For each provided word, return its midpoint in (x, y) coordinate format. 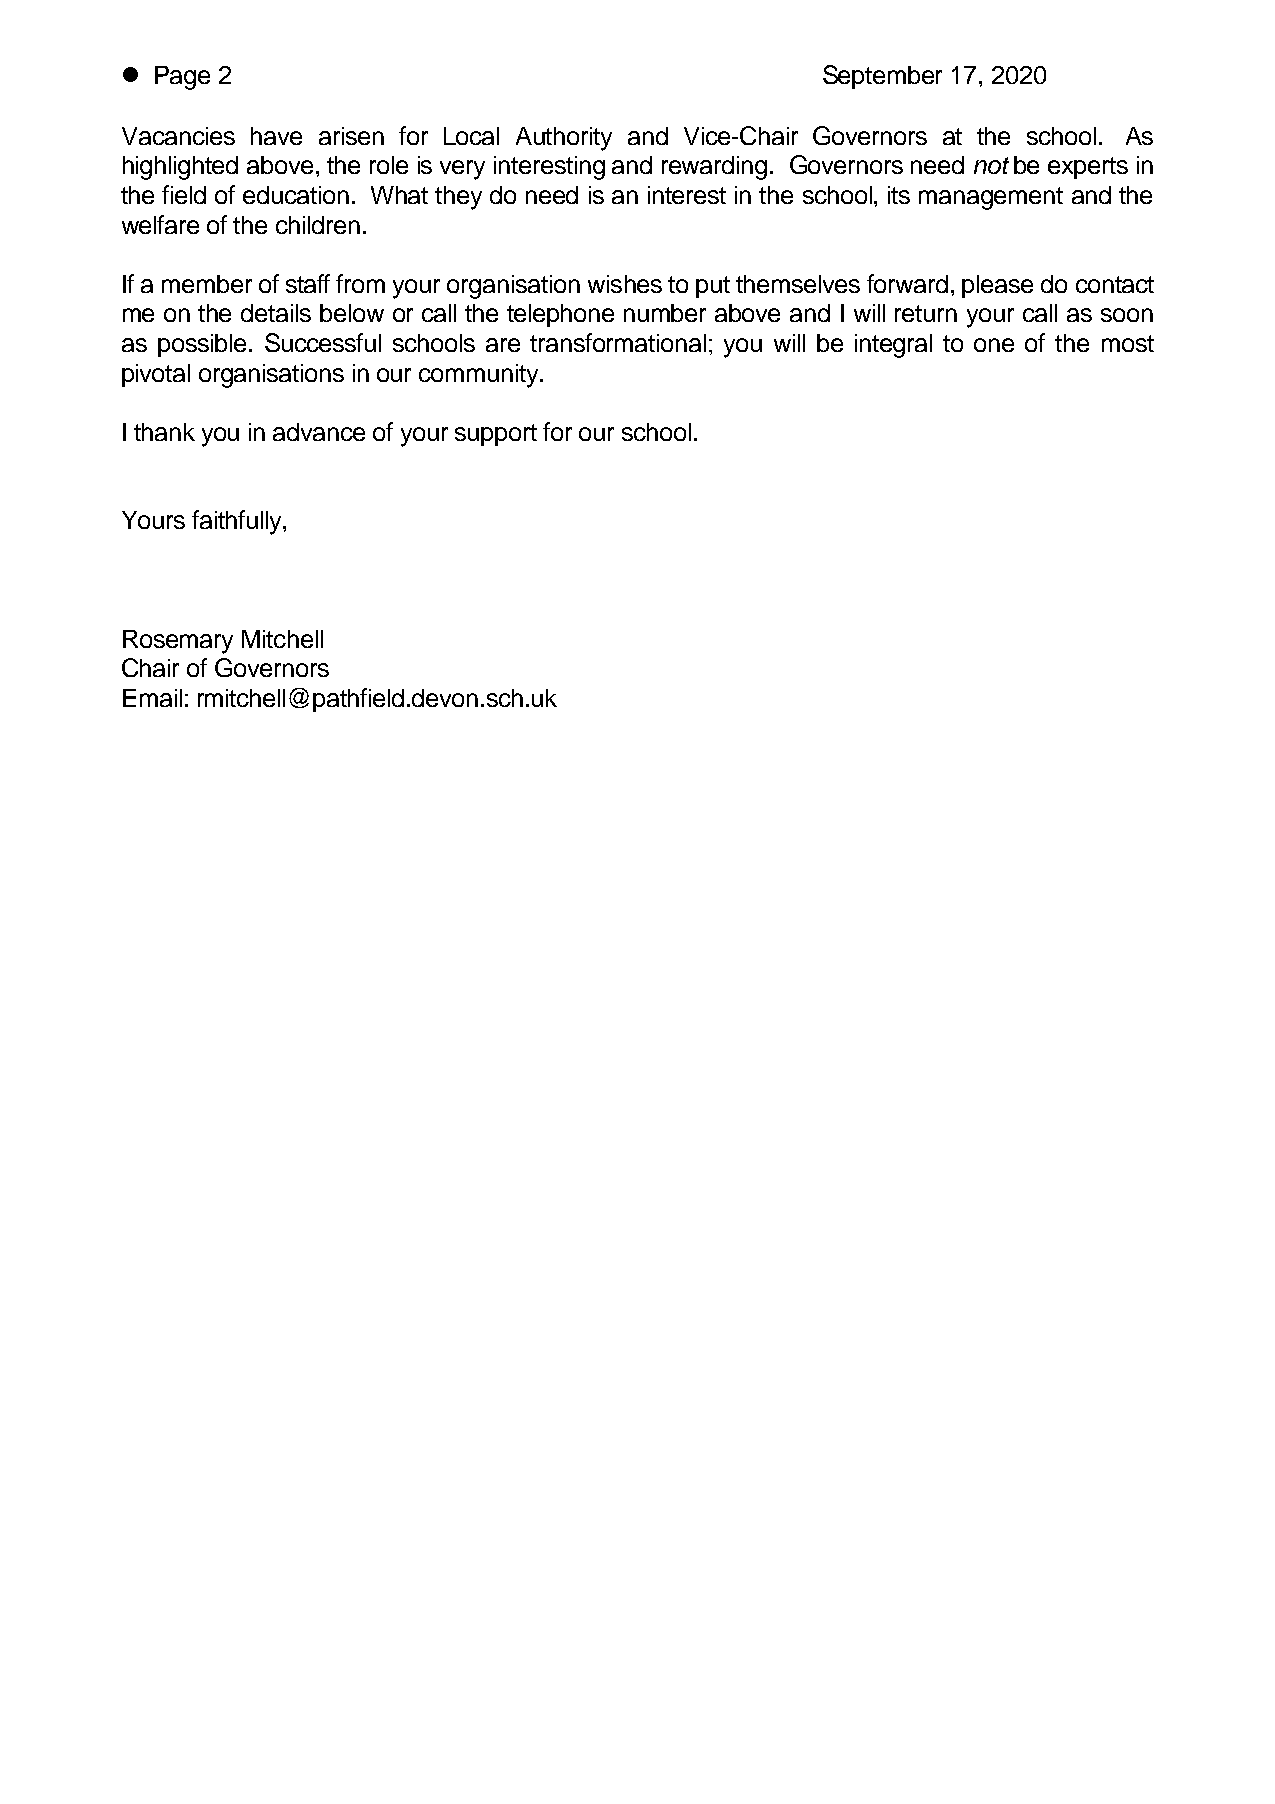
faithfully (238, 522)
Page (182, 78)
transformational (618, 342)
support (496, 435)
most (1128, 343)
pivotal (156, 375)
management (991, 198)
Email (152, 698)
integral (893, 346)
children (318, 225)
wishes (625, 284)
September (882, 77)
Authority (564, 139)
